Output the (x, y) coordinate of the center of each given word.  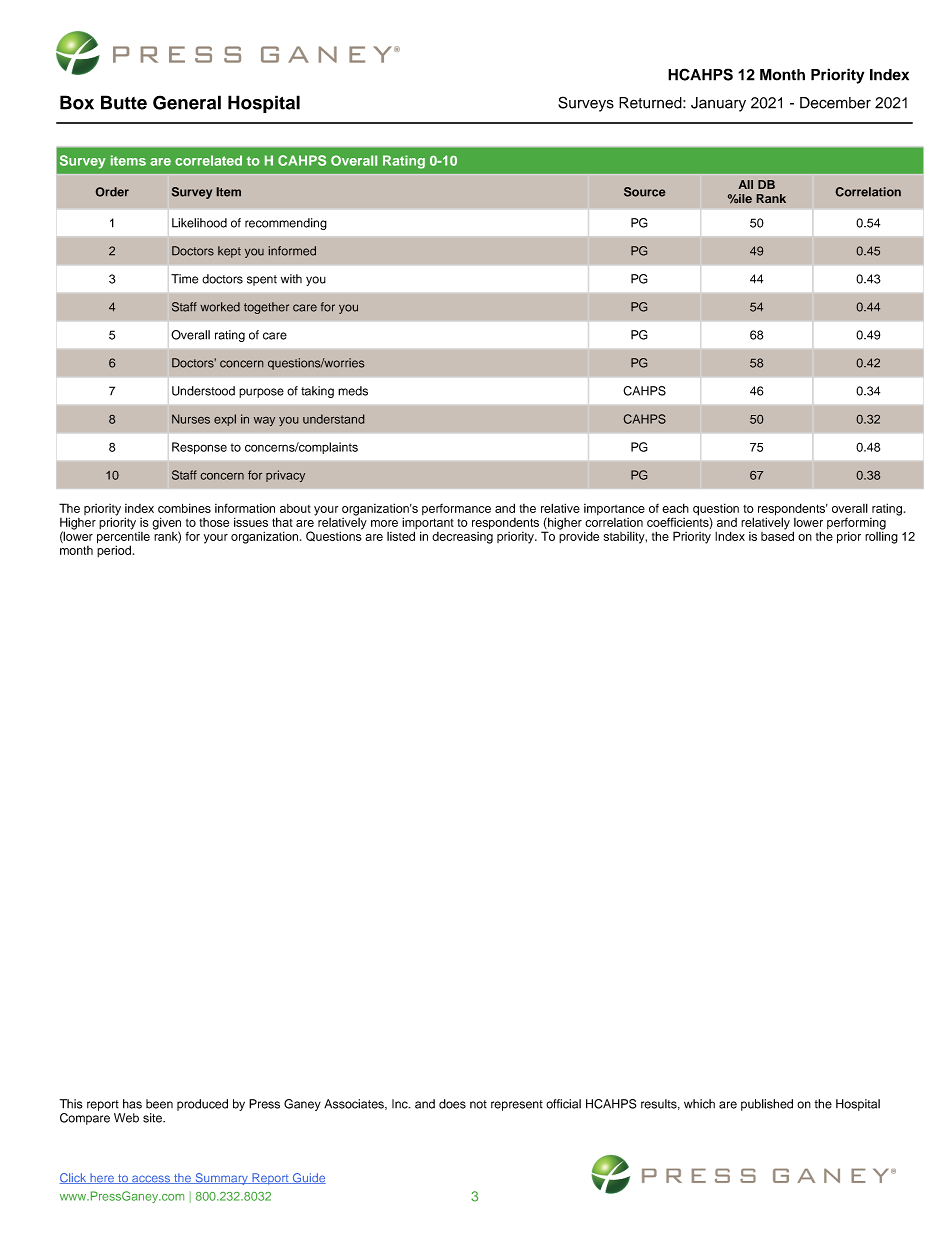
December (835, 103)
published (767, 1105)
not (478, 1104)
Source (644, 192)
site (153, 1118)
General (187, 102)
